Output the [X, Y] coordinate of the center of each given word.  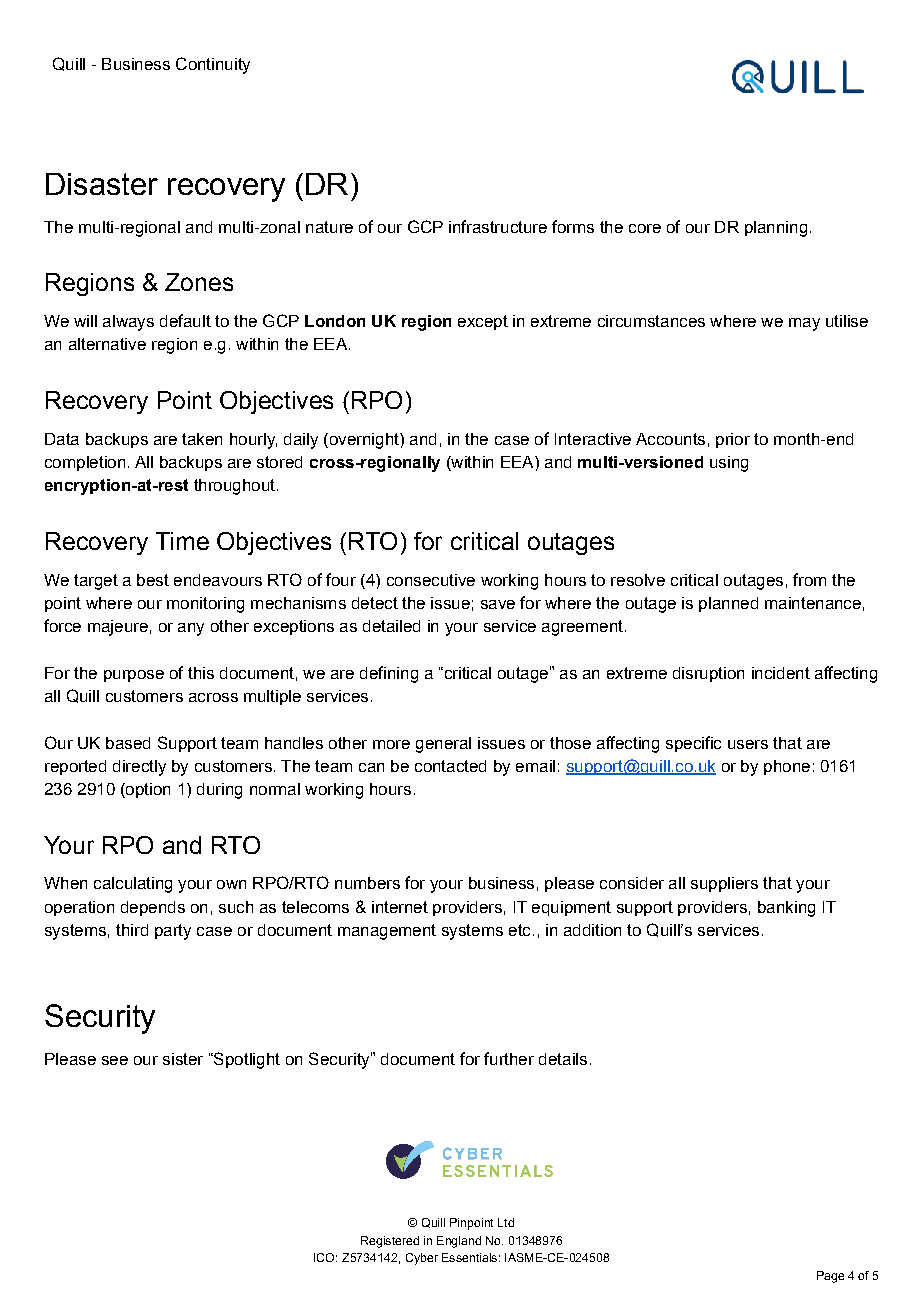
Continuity [213, 65]
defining [389, 674]
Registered [390, 1242]
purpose [134, 676]
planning [776, 229]
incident [781, 673]
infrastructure [498, 226]
